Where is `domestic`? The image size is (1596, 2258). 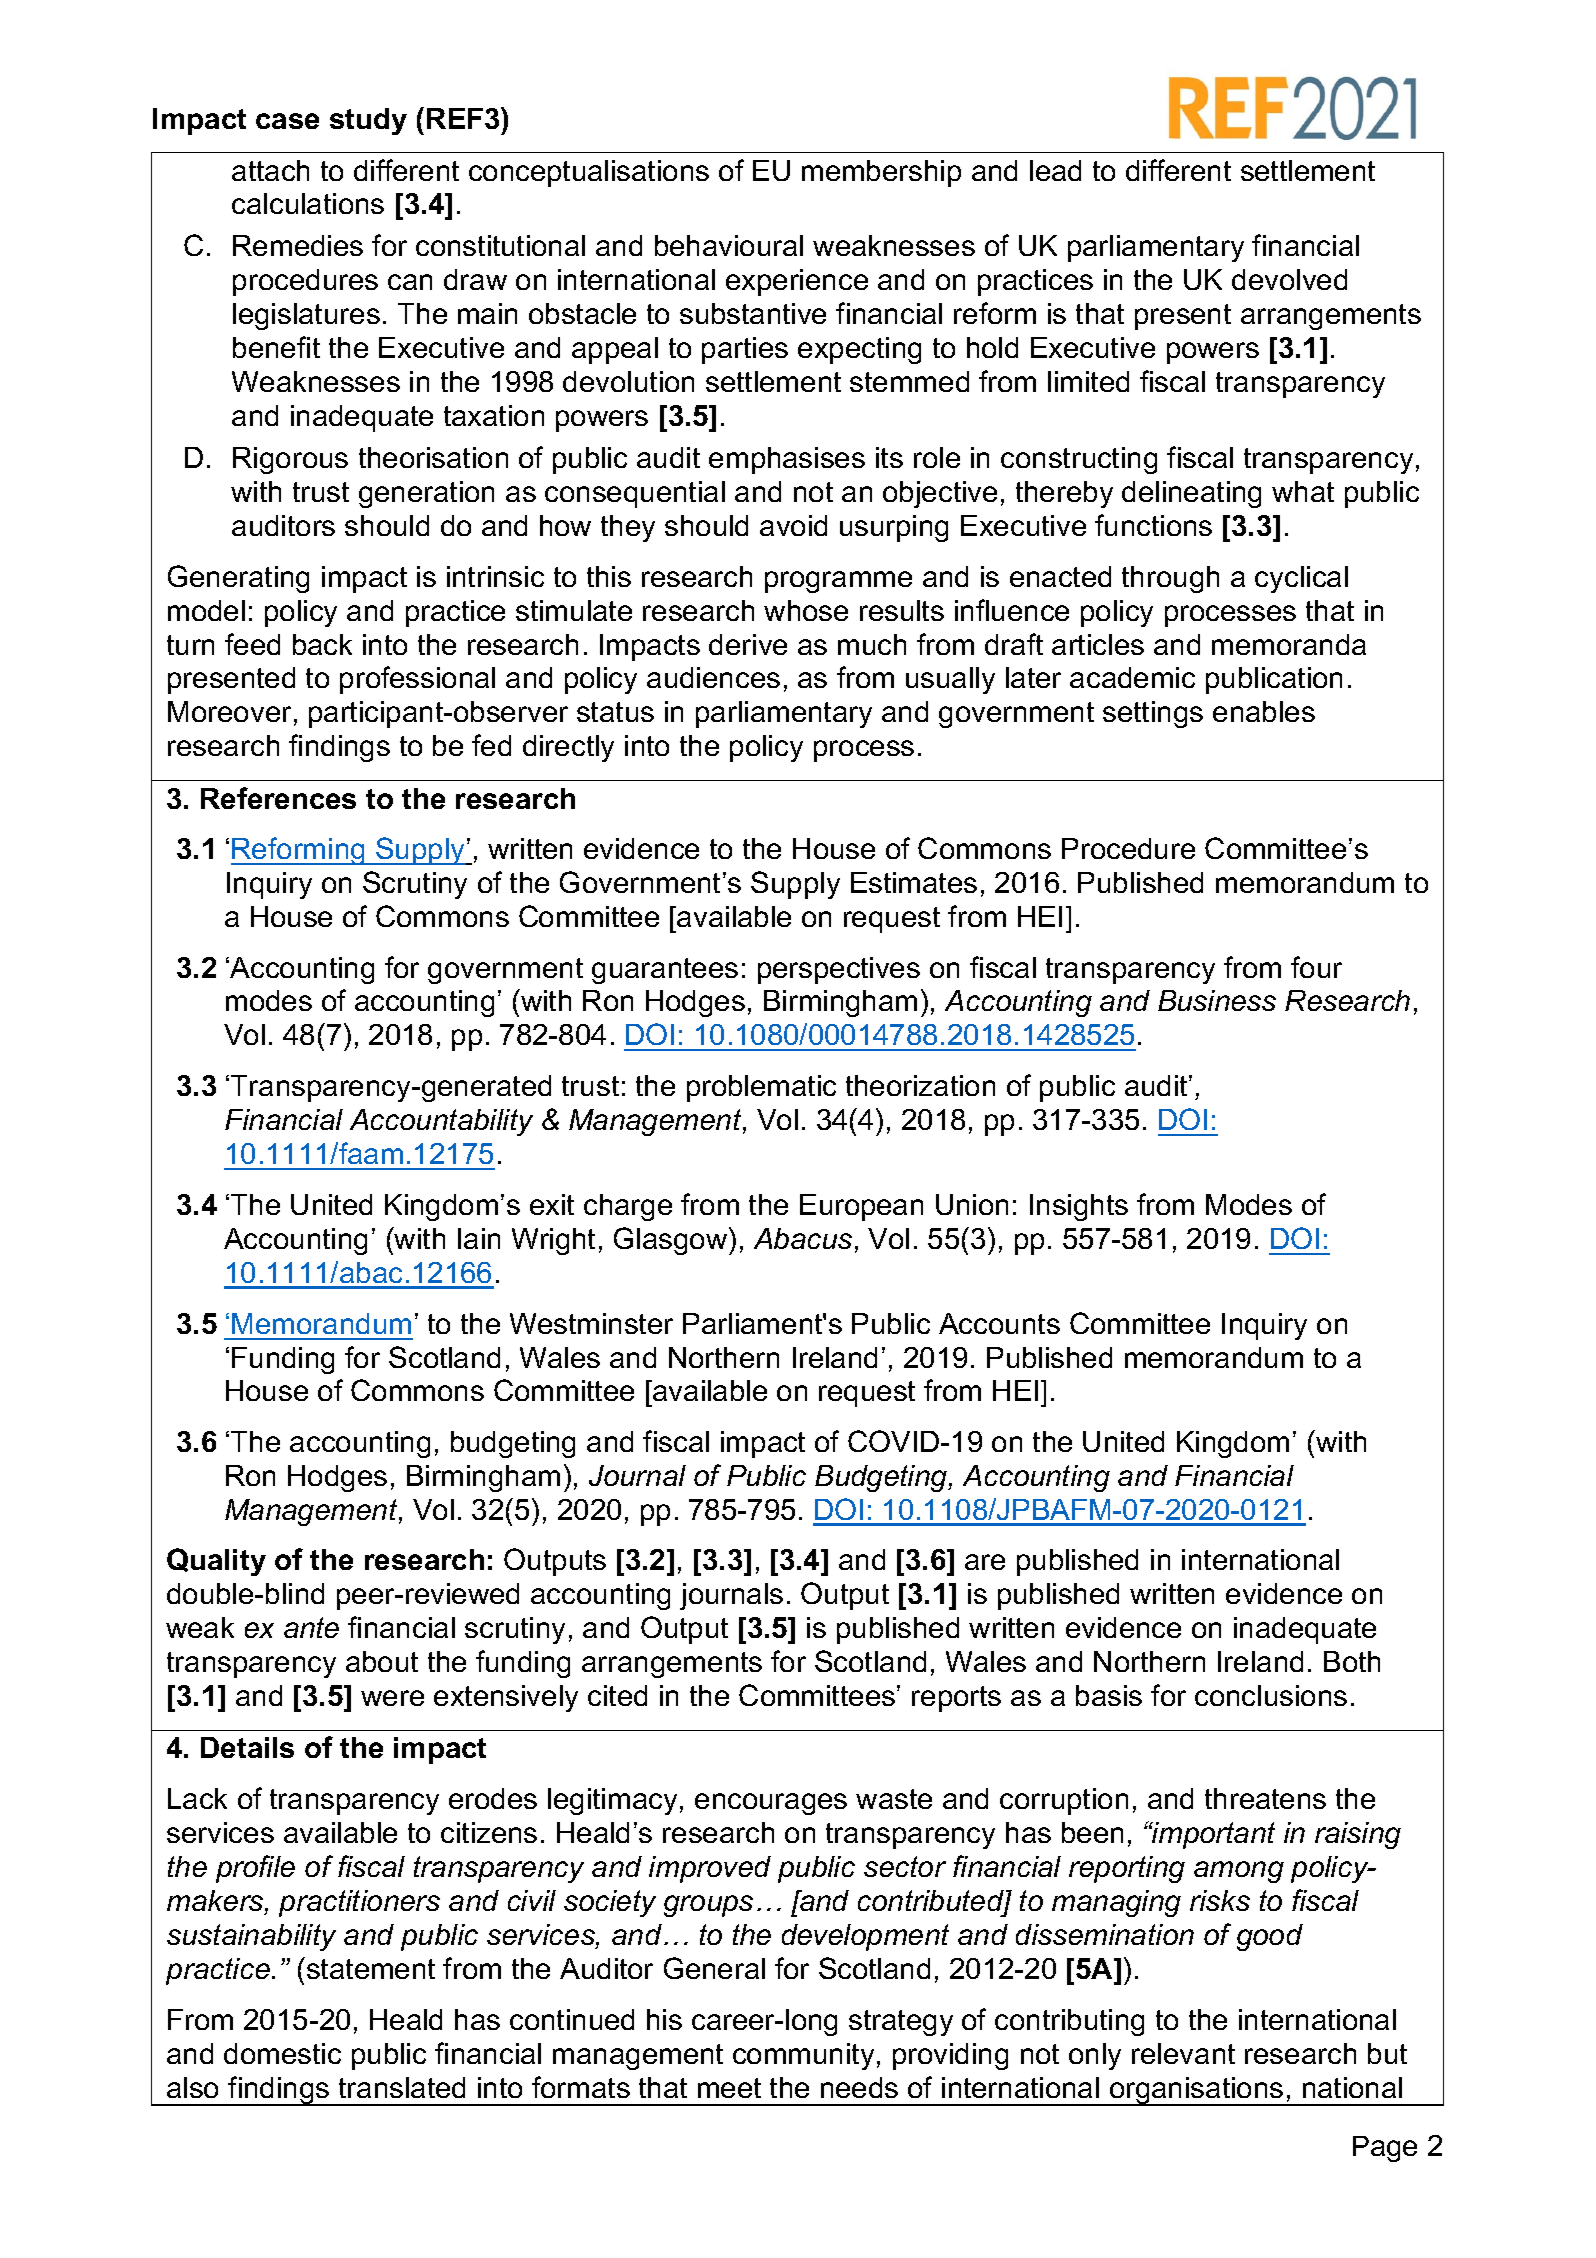 domestic is located at coordinates (282, 2053).
